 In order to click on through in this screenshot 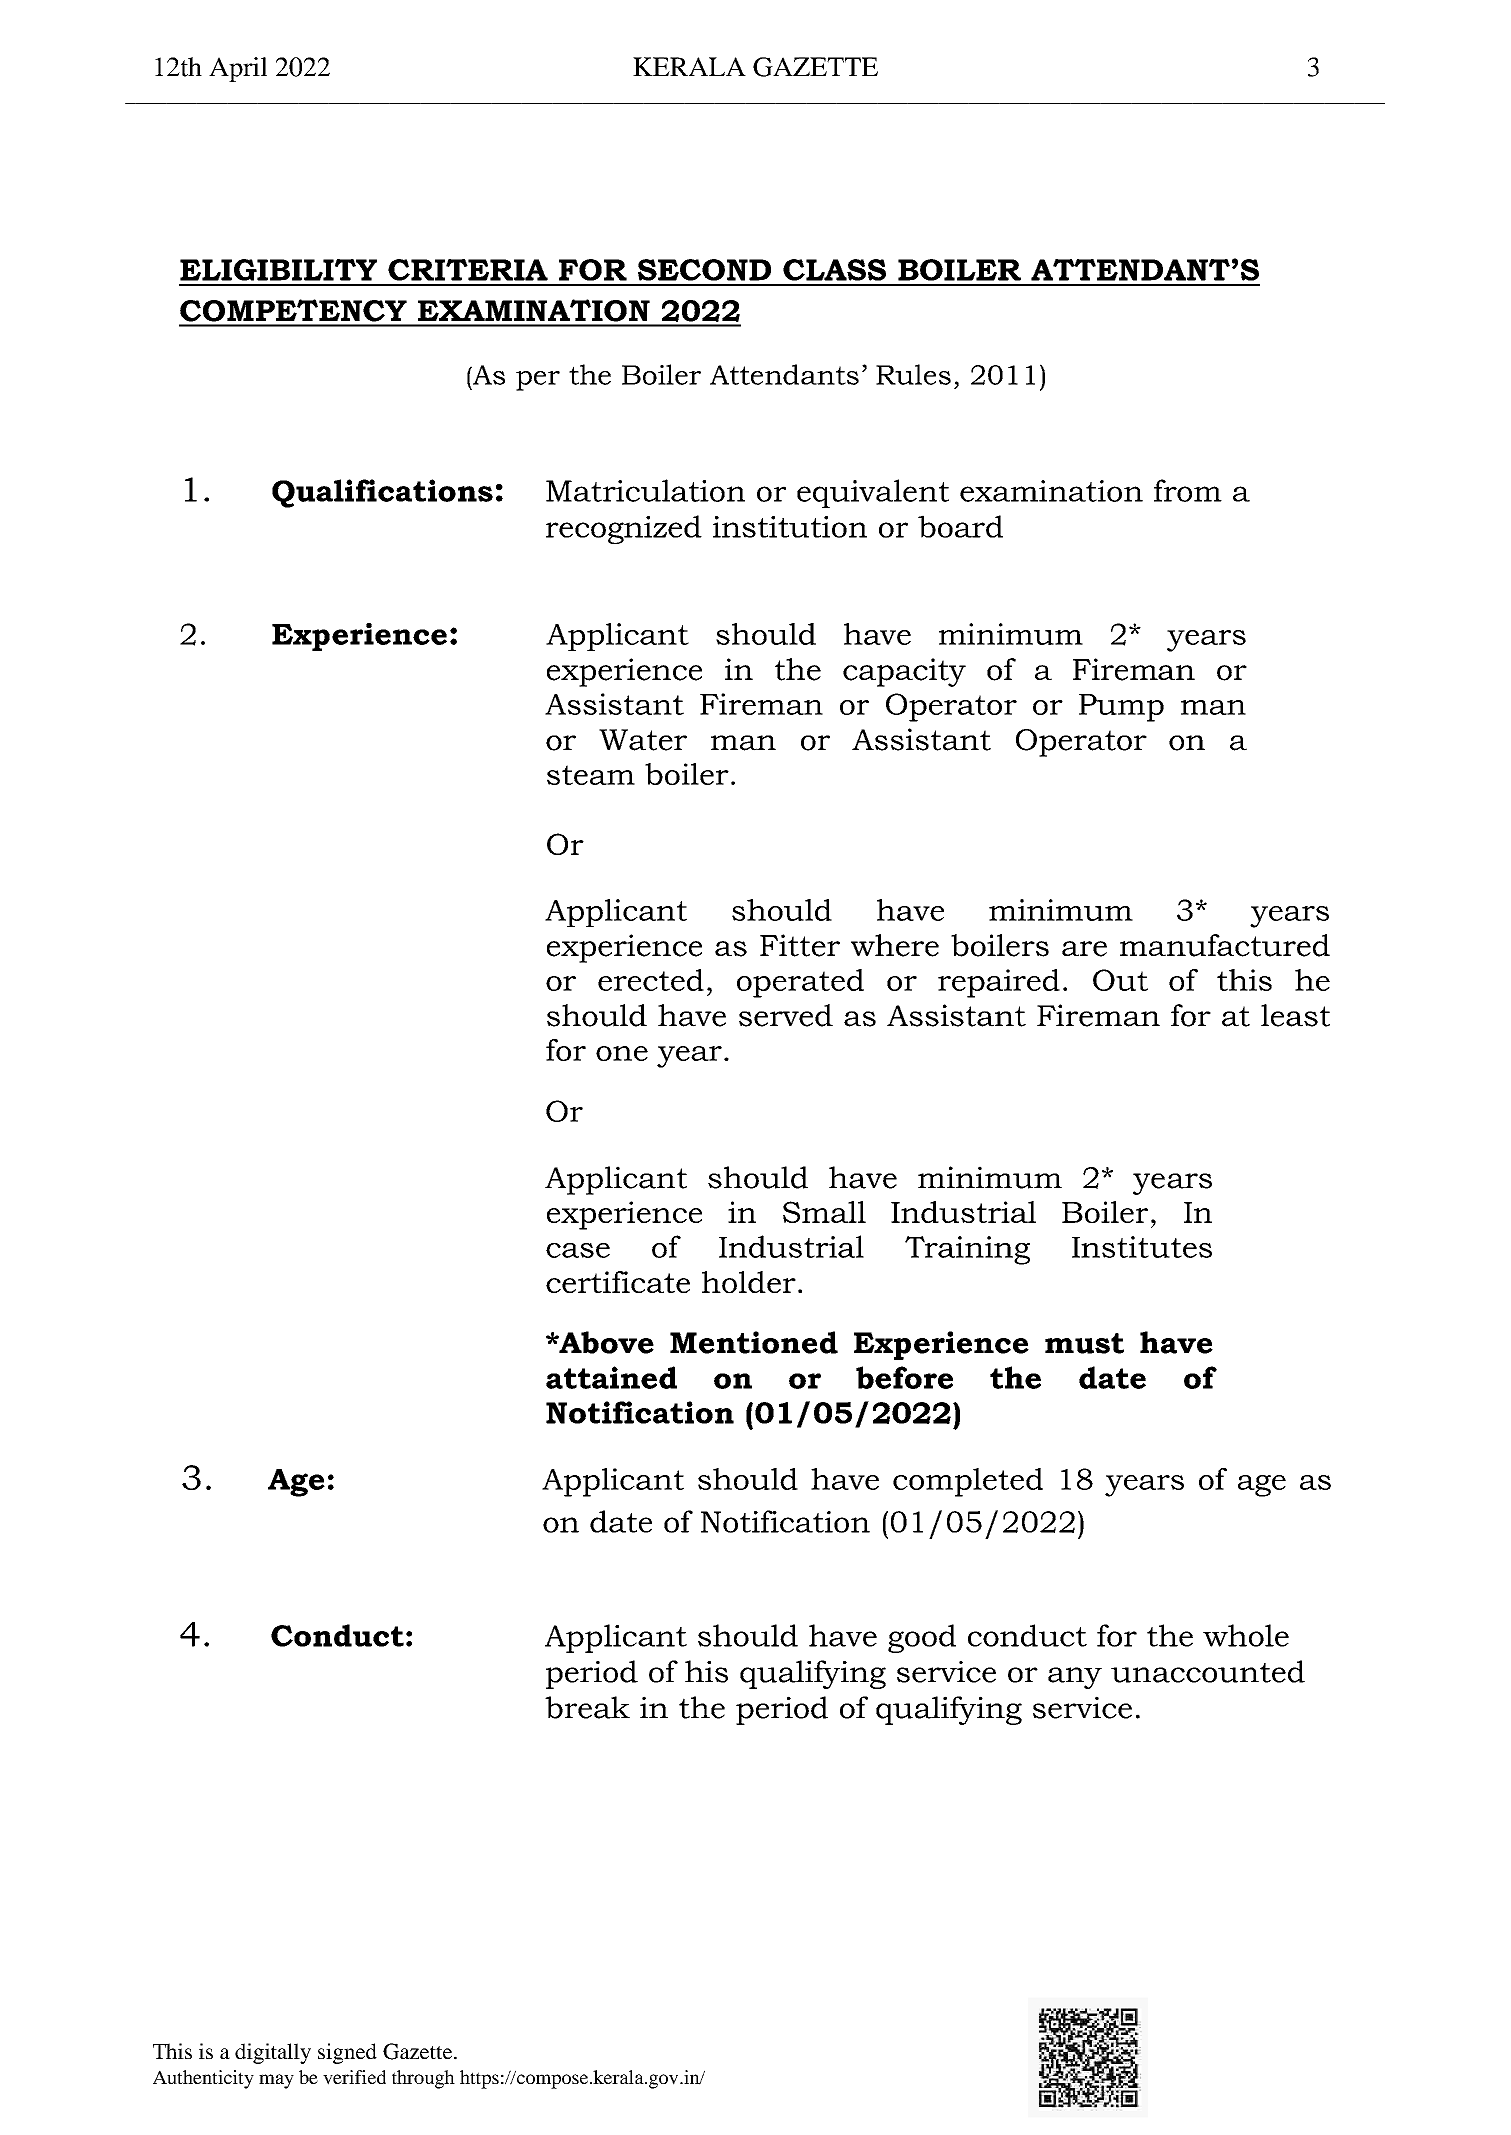, I will do `click(423, 2079)`.
